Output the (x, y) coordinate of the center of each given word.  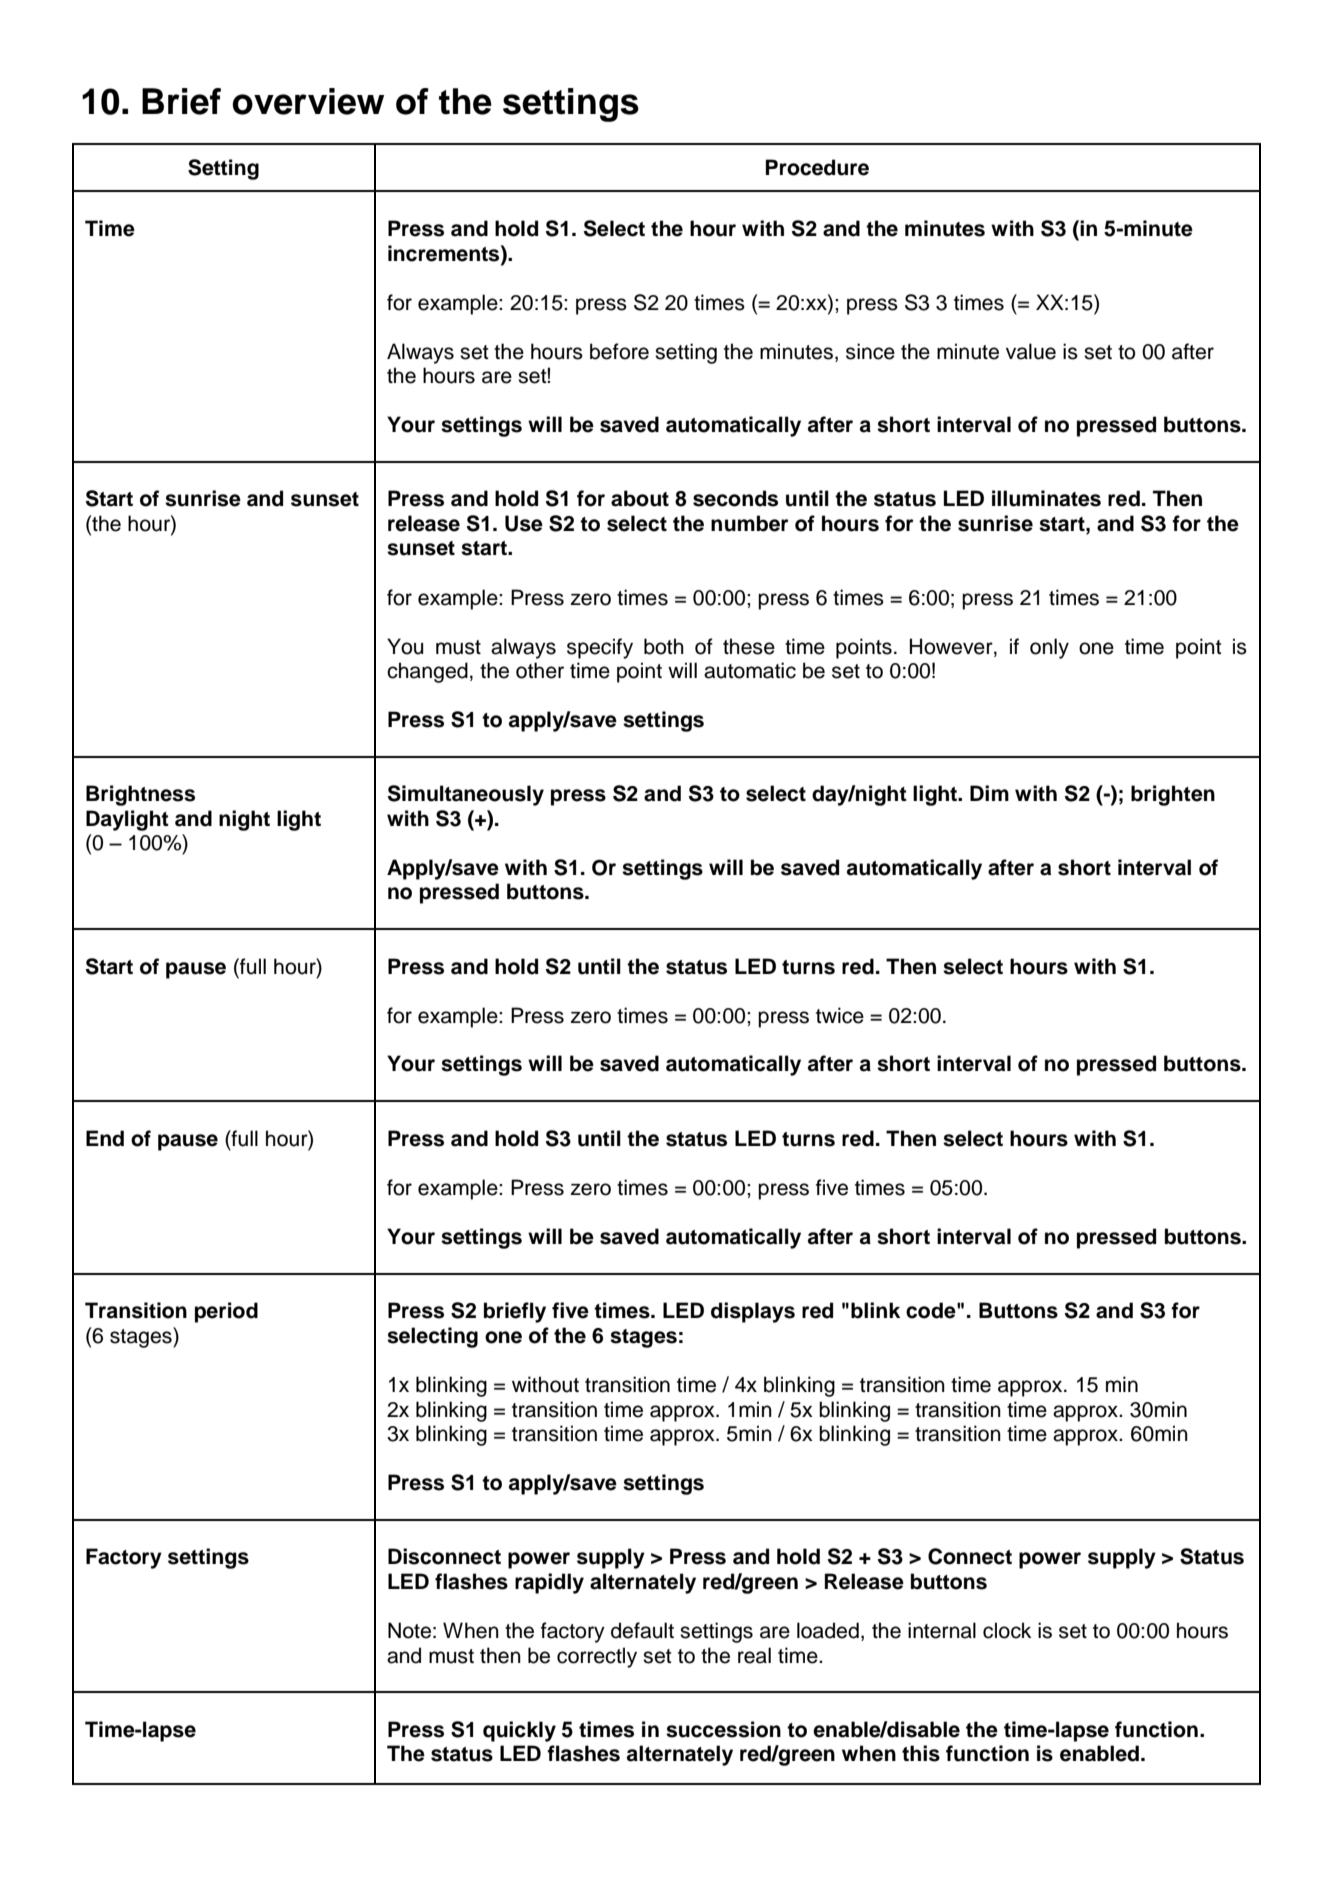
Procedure (817, 167)
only (1049, 648)
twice (840, 1015)
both (664, 646)
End (105, 1138)
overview (308, 101)
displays (753, 1312)
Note (409, 1630)
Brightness (140, 795)
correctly (597, 1657)
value (1031, 351)
